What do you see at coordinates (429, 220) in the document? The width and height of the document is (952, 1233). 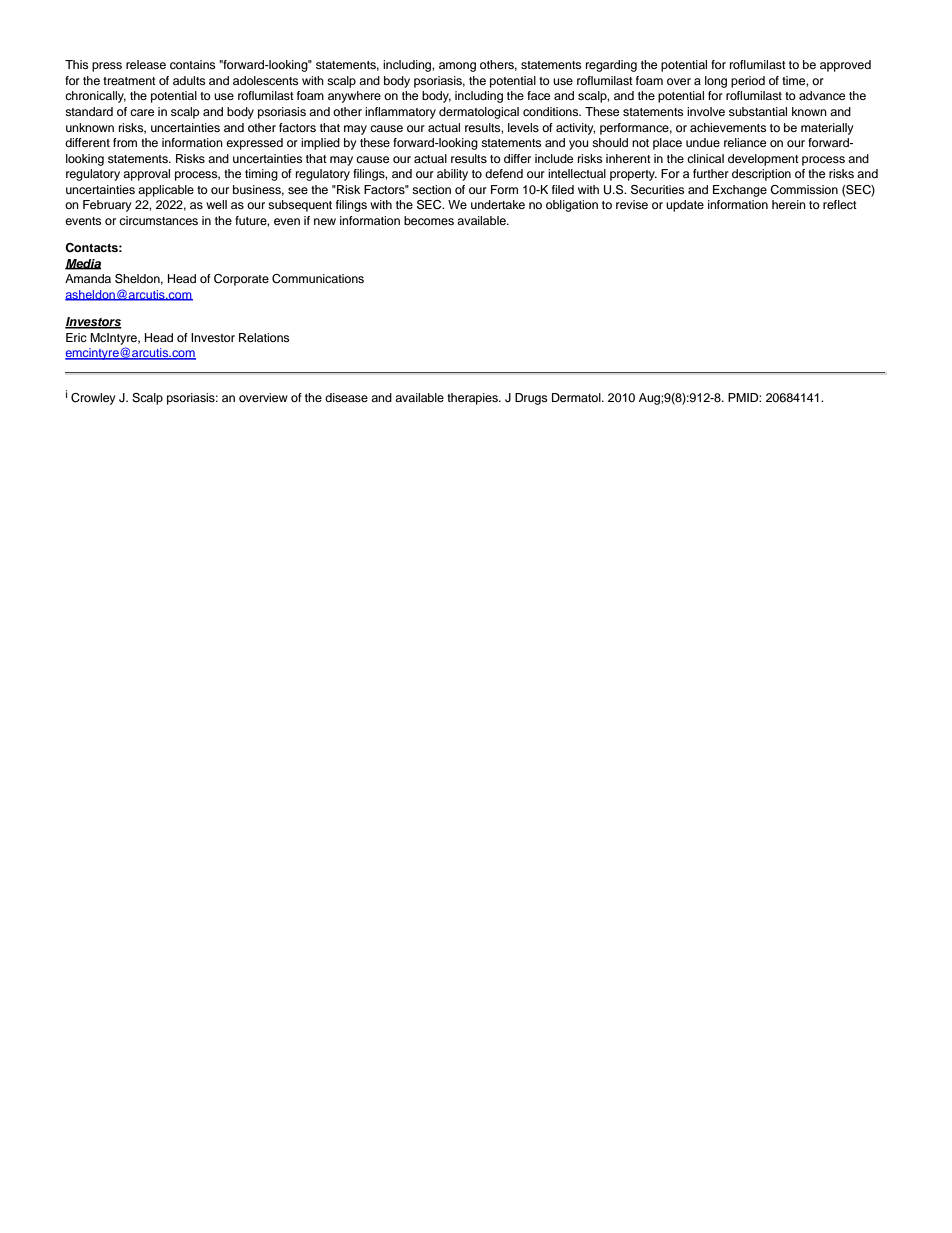 I see `becomes` at bounding box center [429, 220].
